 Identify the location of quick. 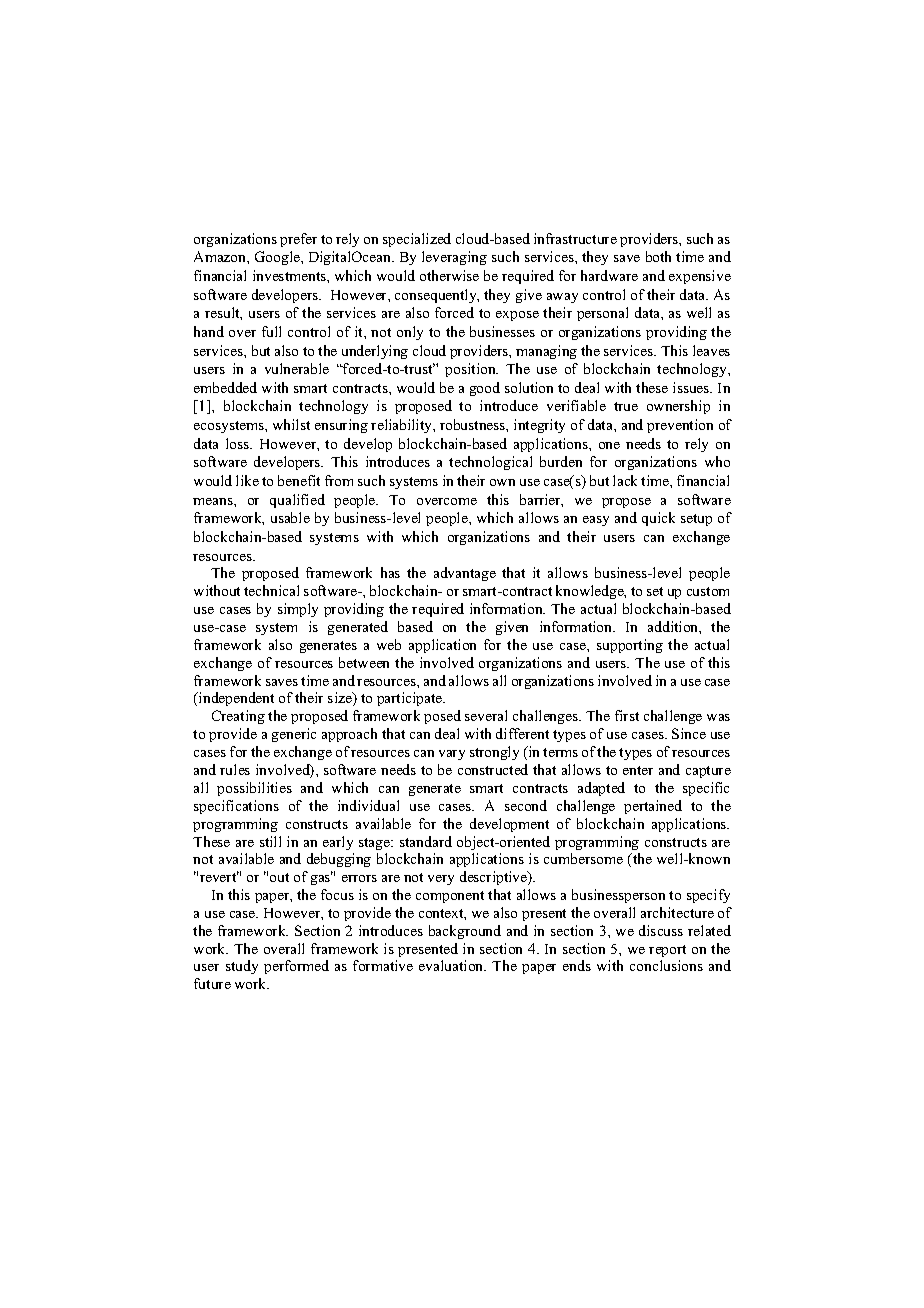
(658, 519).
